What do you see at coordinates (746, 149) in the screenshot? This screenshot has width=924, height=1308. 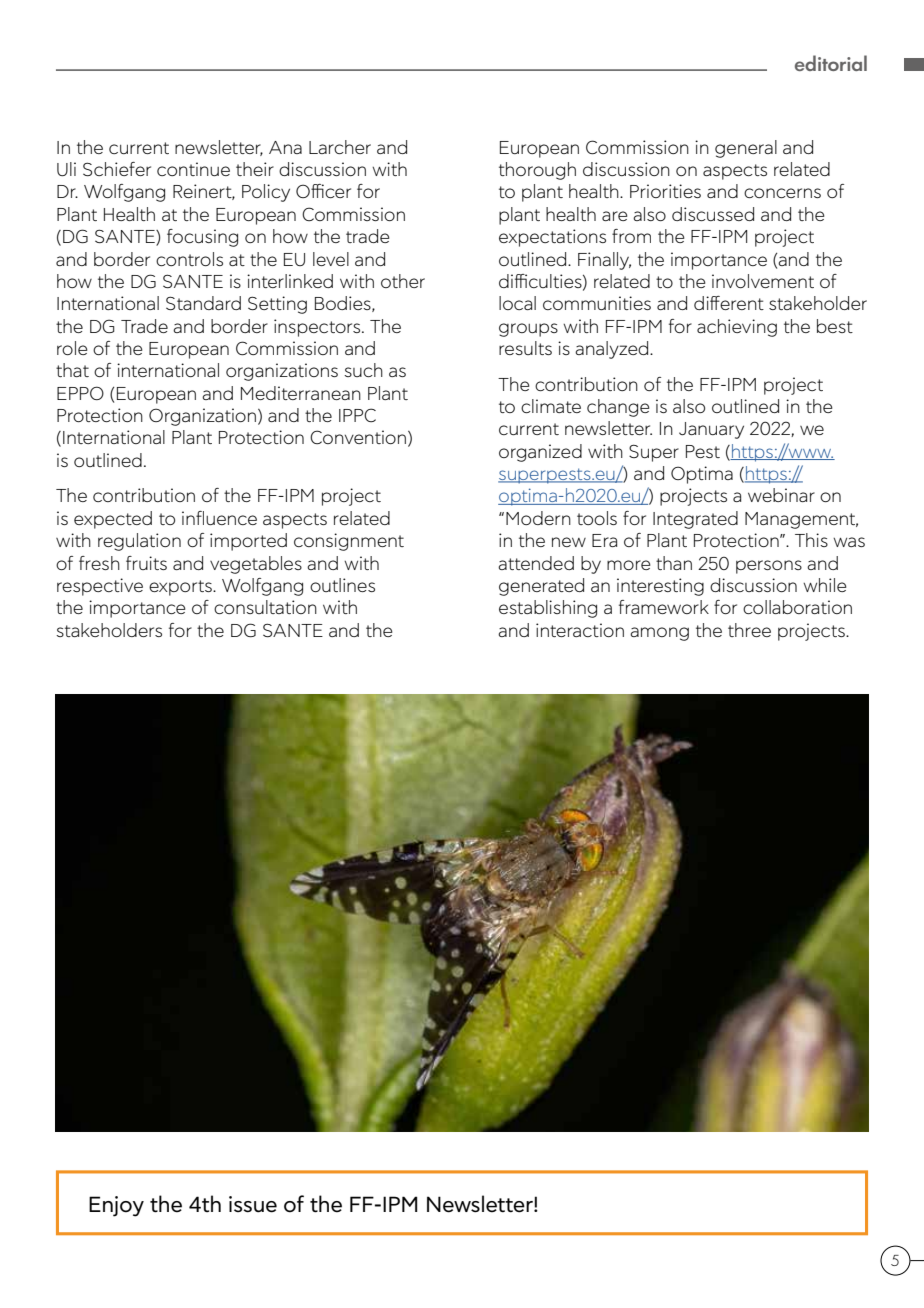 I see `general` at bounding box center [746, 149].
